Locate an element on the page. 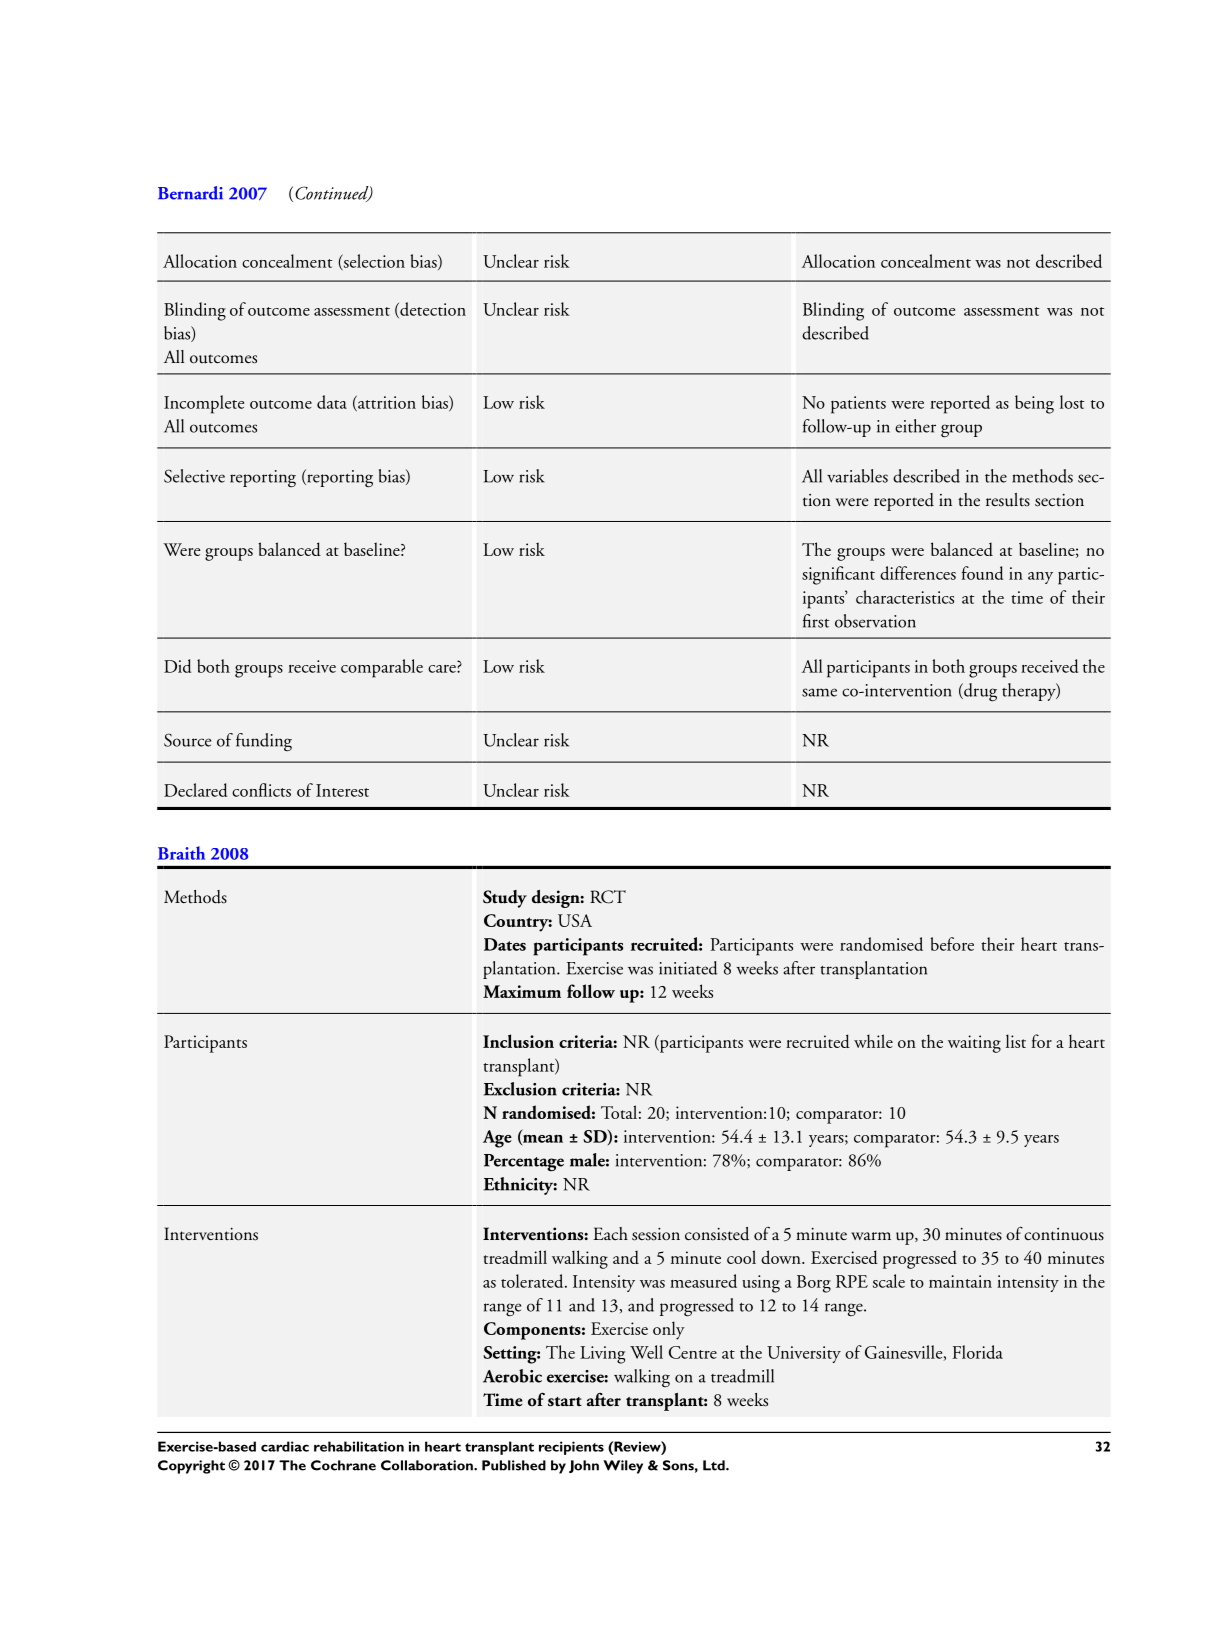 This document has width=1228, height=1634. Florida is located at coordinates (977, 1352).
